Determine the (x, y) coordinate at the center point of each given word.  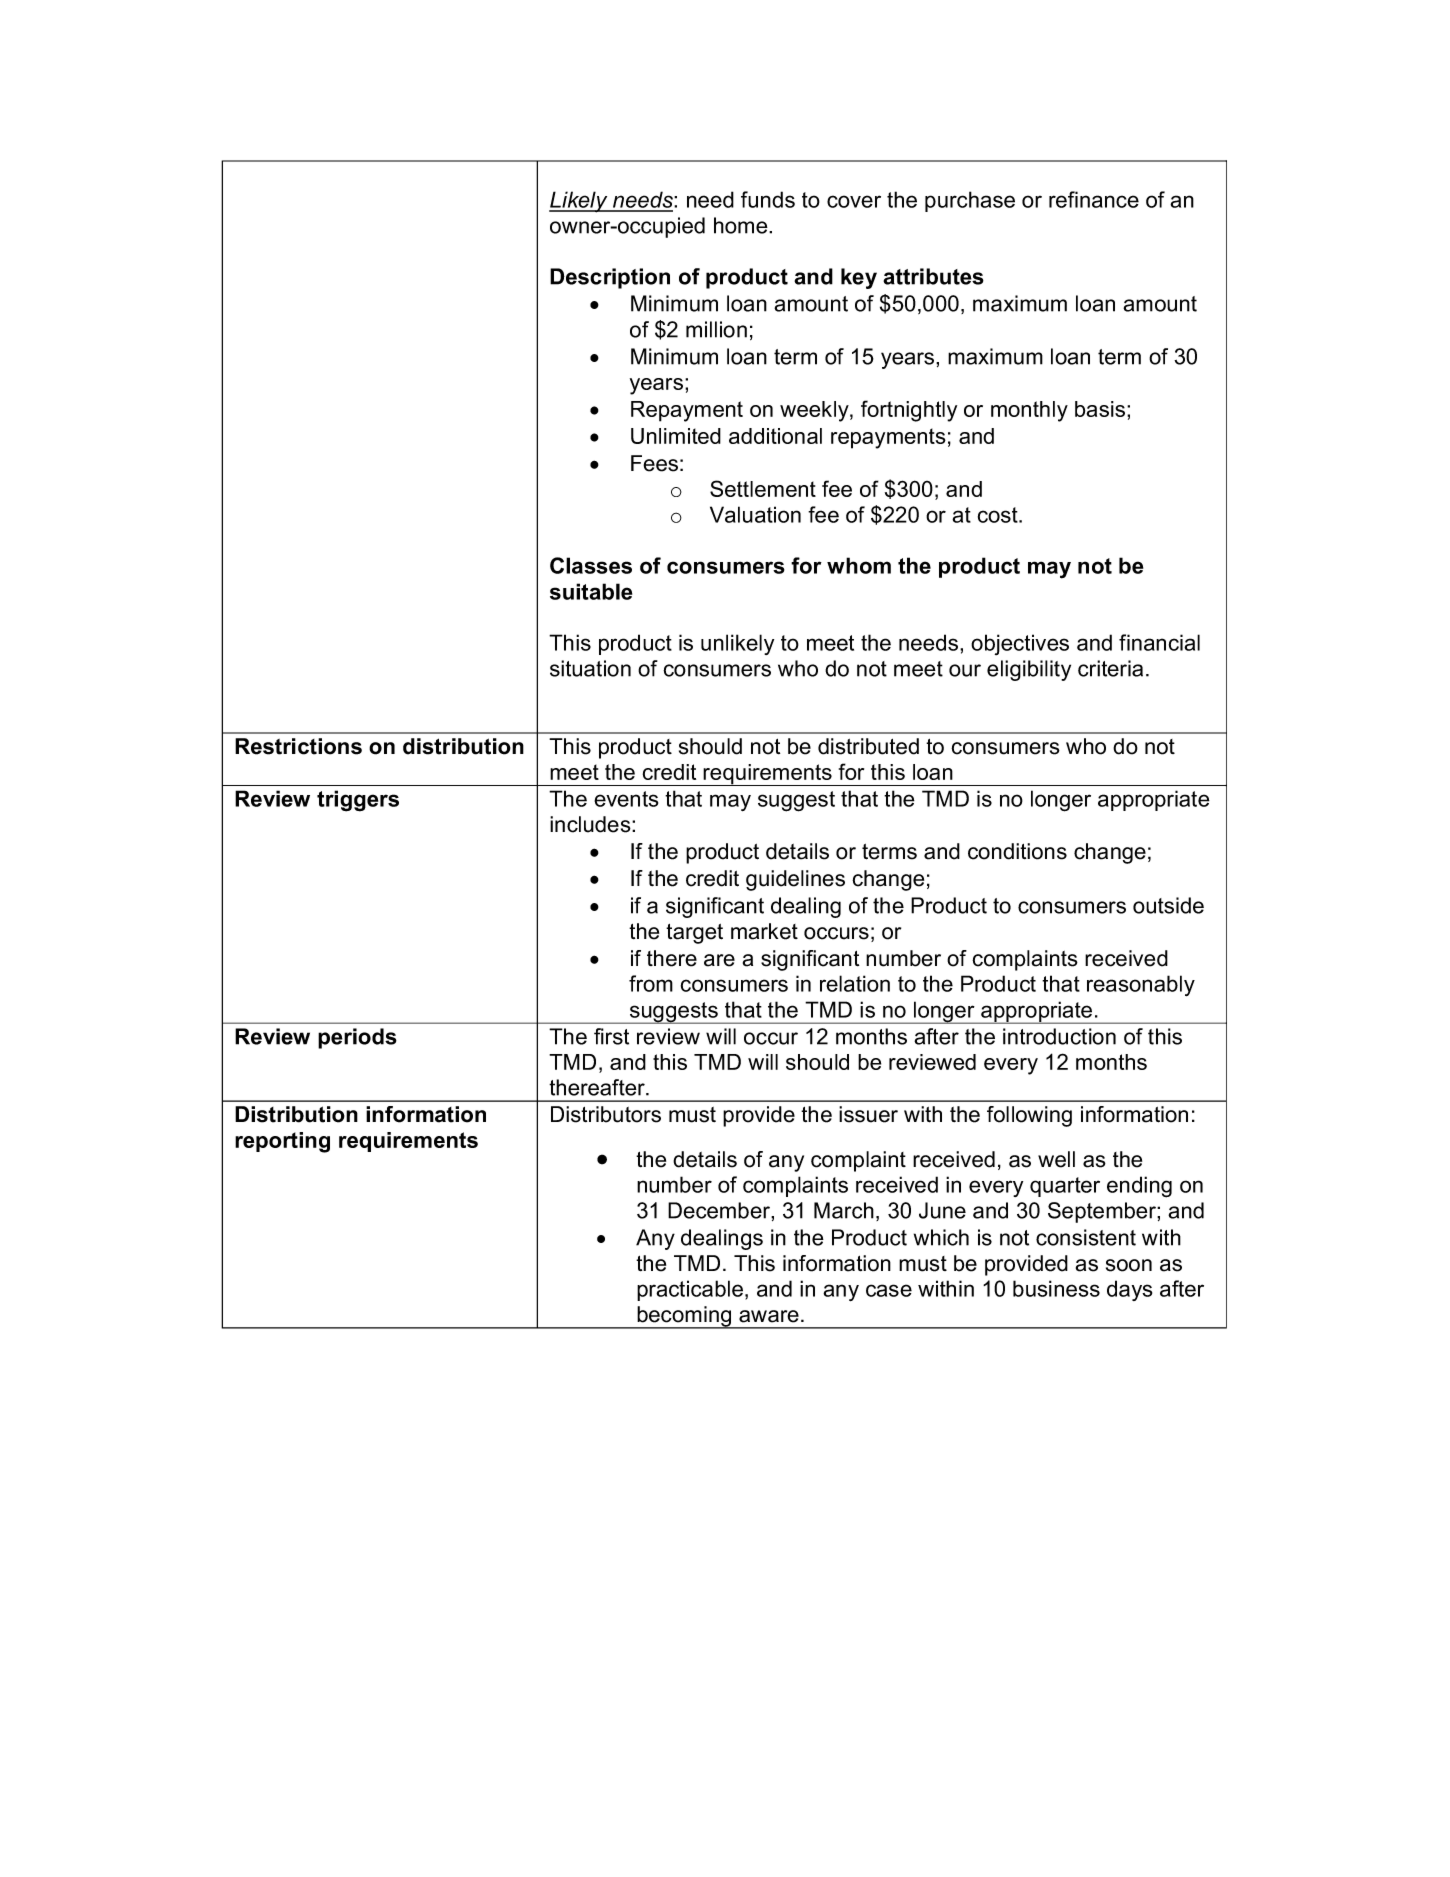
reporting (282, 1142)
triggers (358, 801)
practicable (690, 1290)
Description (610, 278)
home (742, 225)
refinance (1094, 199)
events (626, 799)
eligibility (1029, 670)
